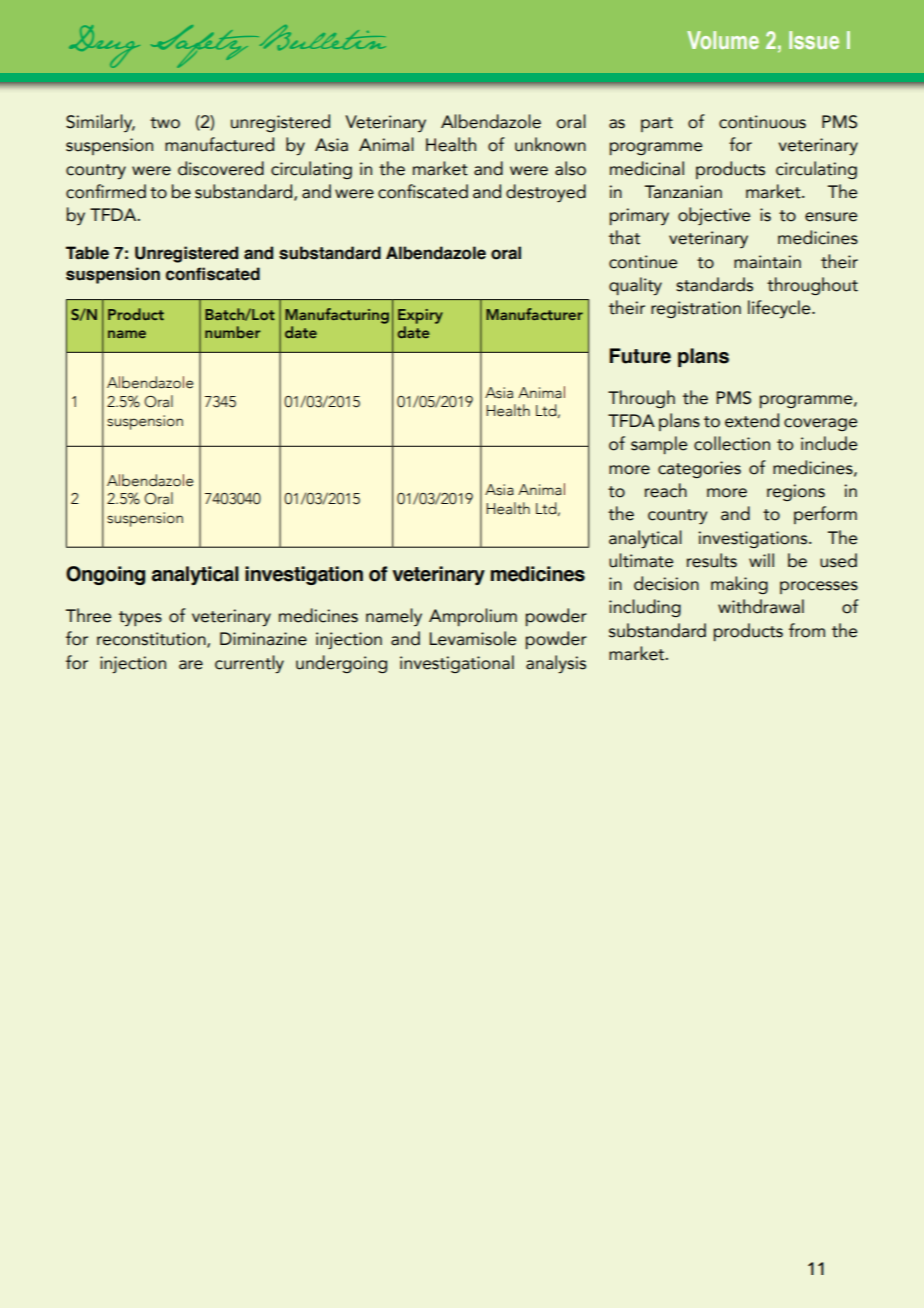  What do you see at coordinates (191, 665) in the screenshot?
I see `are` at bounding box center [191, 665].
